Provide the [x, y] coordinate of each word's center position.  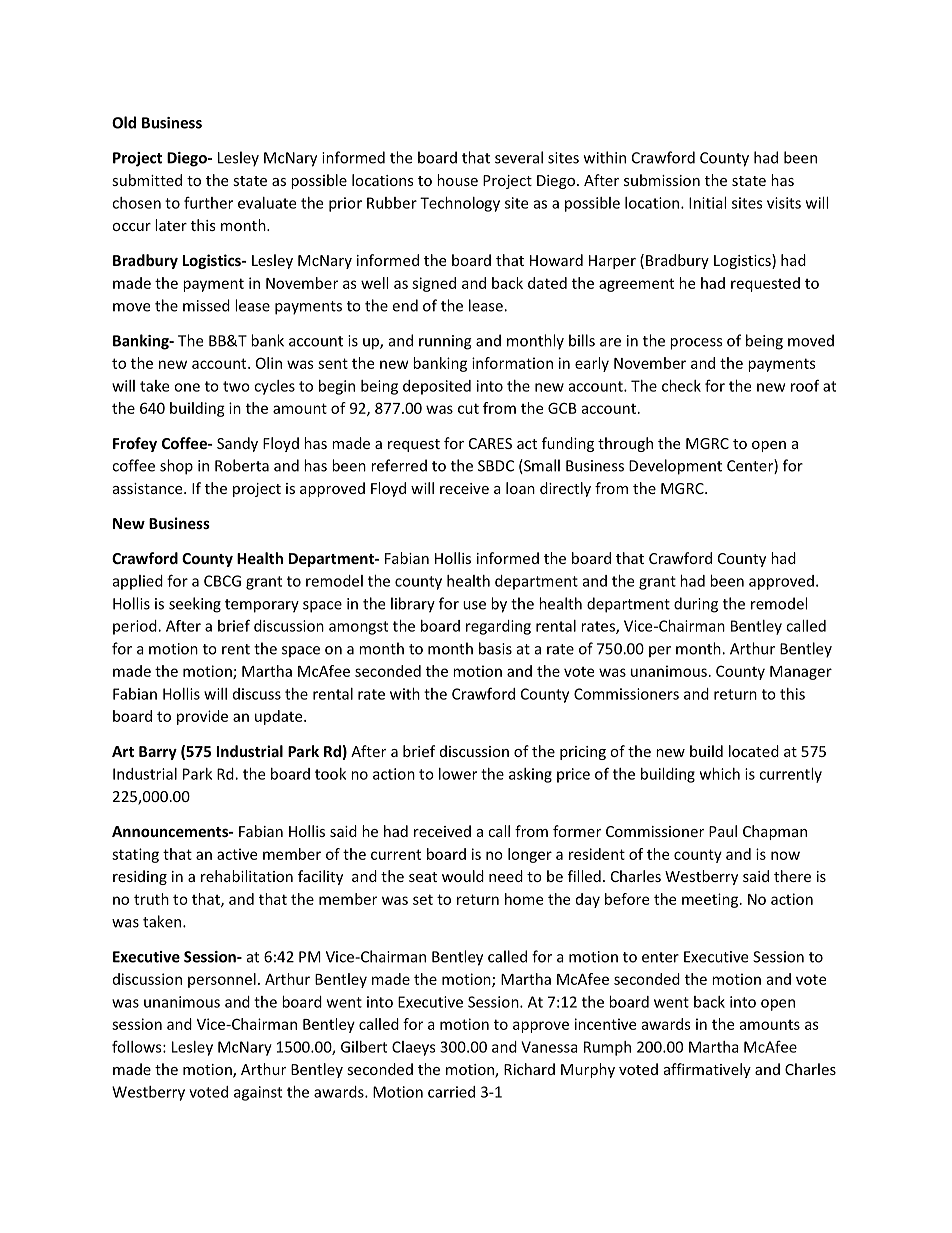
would [463, 876]
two [236, 386]
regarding [498, 627]
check [681, 386]
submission [662, 180]
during [696, 605]
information [512, 363]
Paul [723, 831]
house [457, 180]
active [237, 854]
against [258, 1093]
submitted [147, 180]
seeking [195, 605]
